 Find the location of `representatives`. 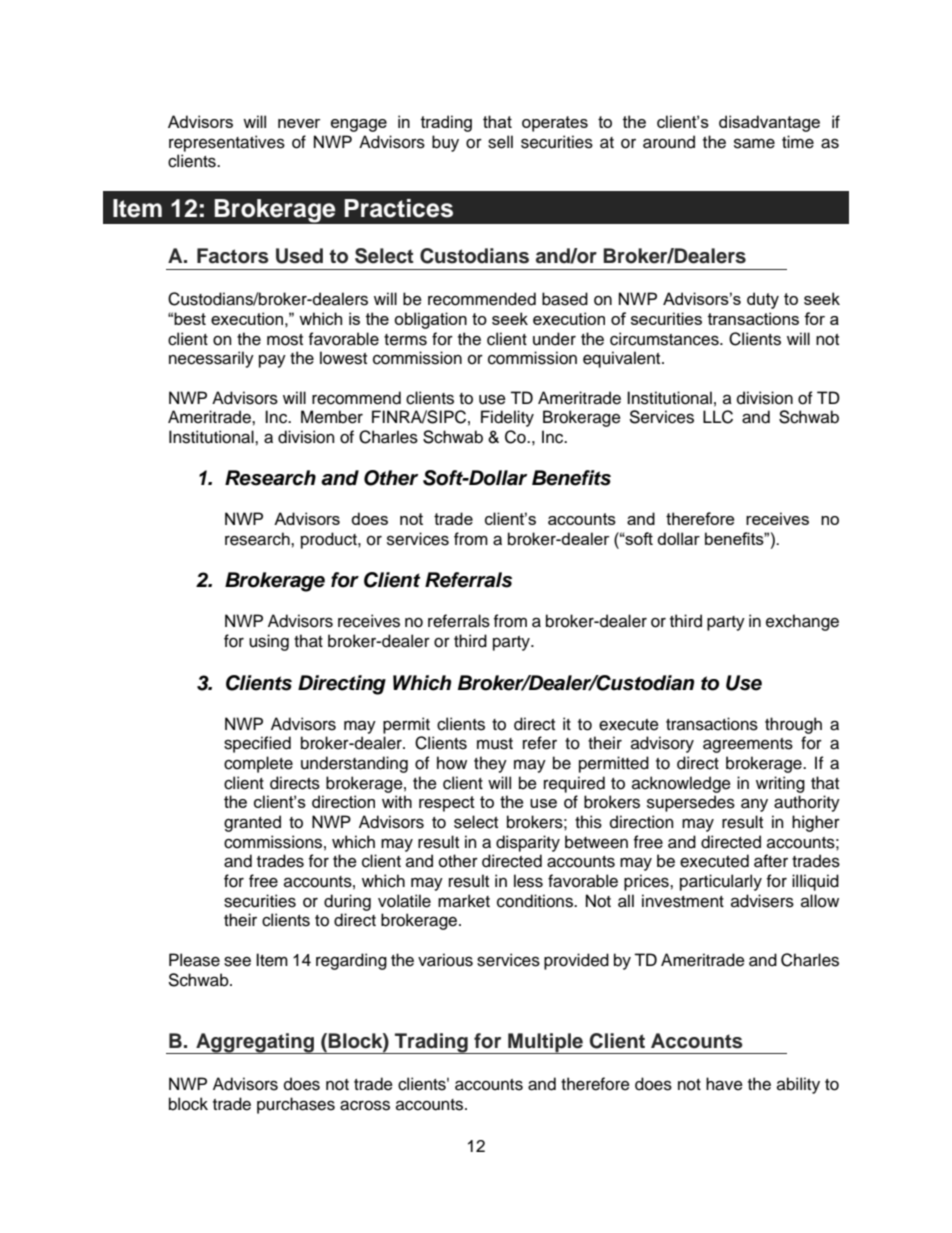

representatives is located at coordinates (227, 143).
